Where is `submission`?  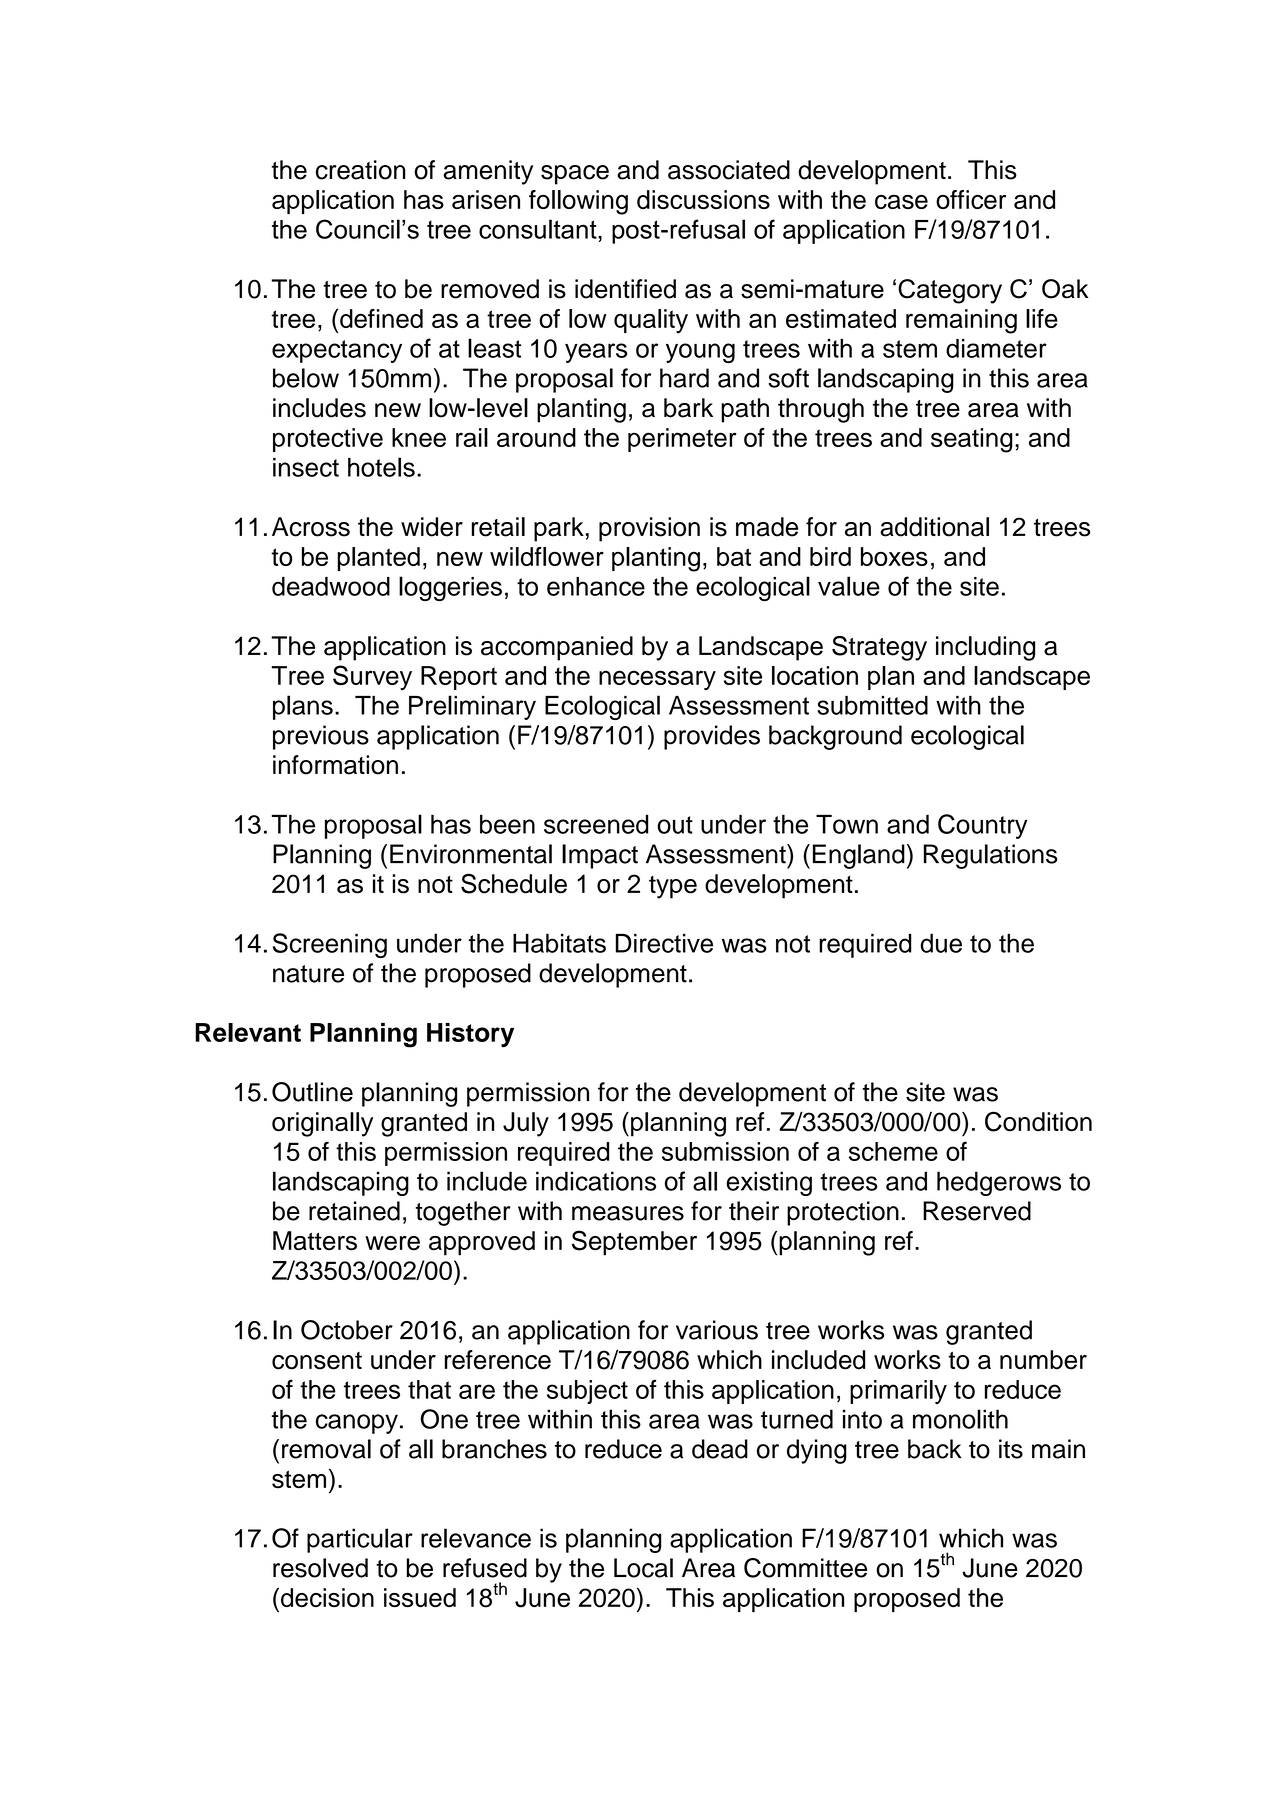 submission is located at coordinates (725, 1151).
